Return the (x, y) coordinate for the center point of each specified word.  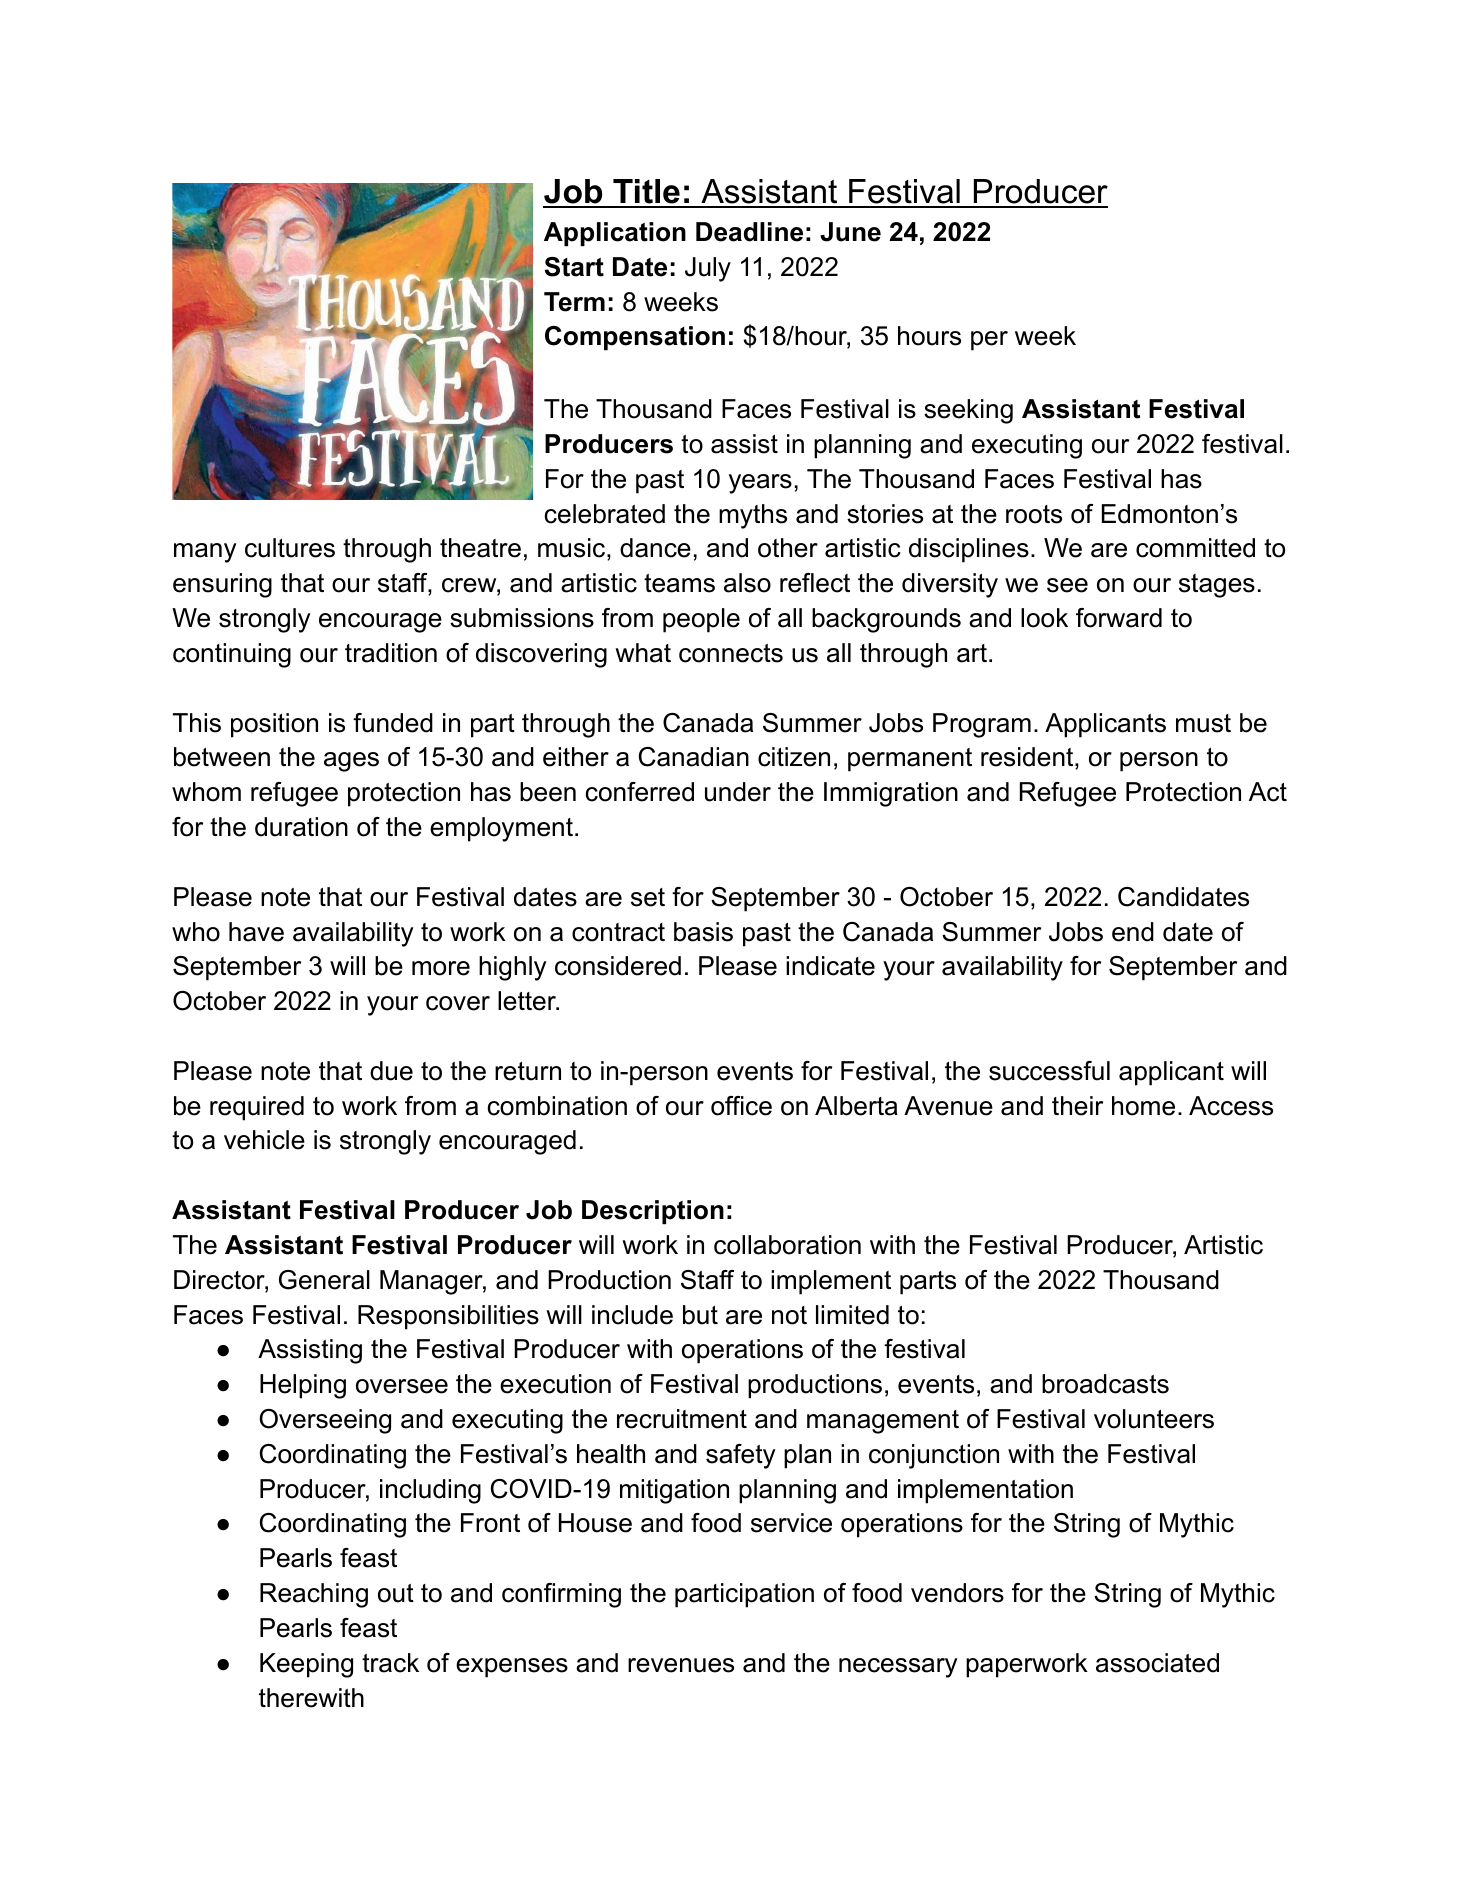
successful (1049, 1071)
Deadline (749, 232)
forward (1119, 618)
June (850, 232)
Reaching (314, 1595)
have (256, 932)
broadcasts (1105, 1384)
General (324, 1280)
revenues (681, 1665)
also (747, 583)
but (700, 1315)
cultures (290, 548)
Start (574, 267)
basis (703, 932)
